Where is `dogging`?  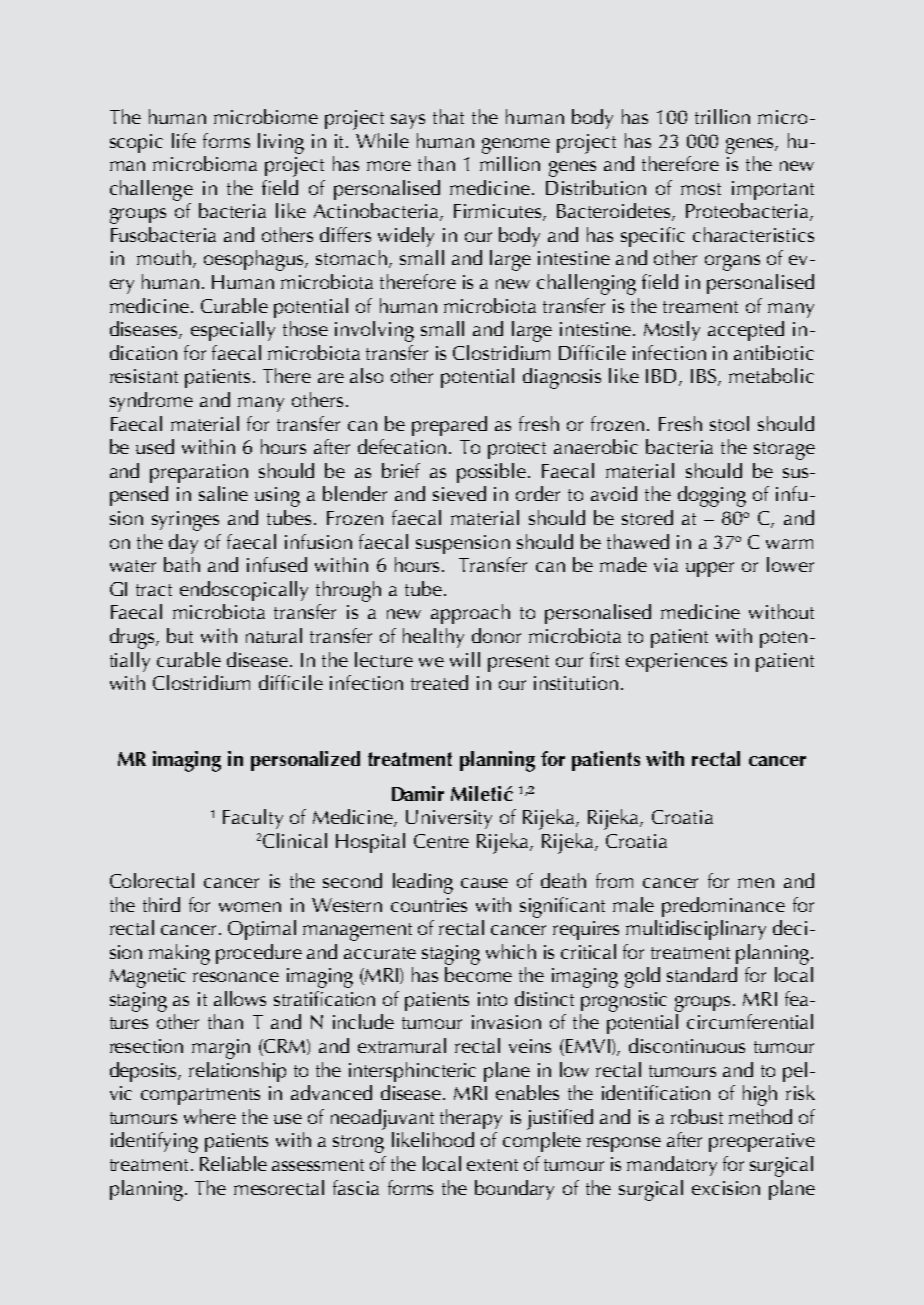 dogging is located at coordinates (712, 496).
